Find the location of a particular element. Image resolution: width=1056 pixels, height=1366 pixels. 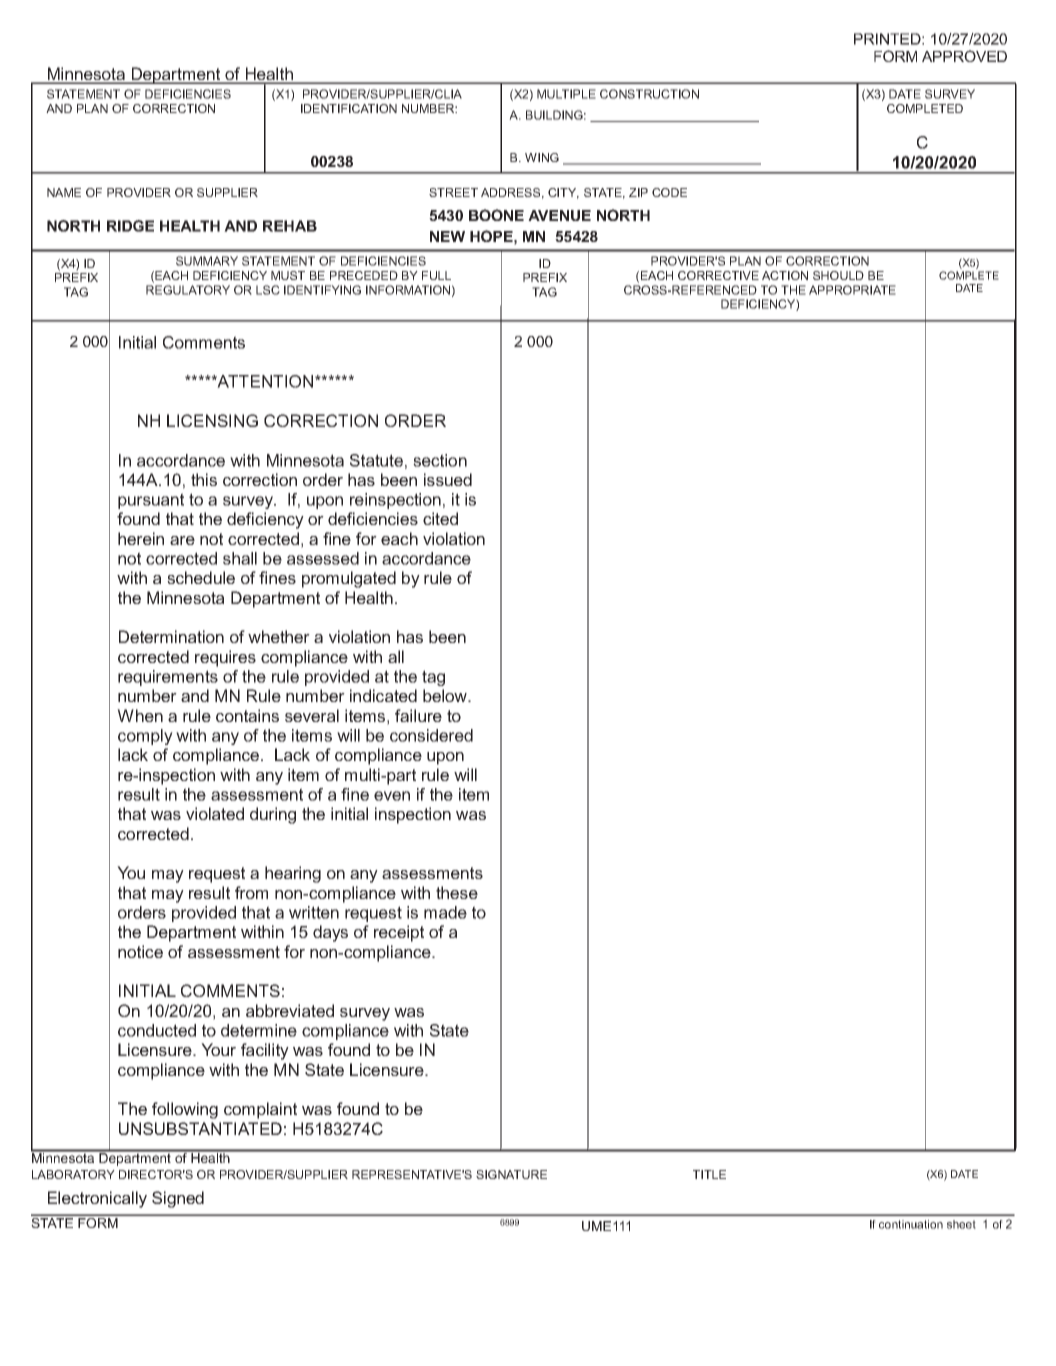

APPROVED is located at coordinates (964, 56).
